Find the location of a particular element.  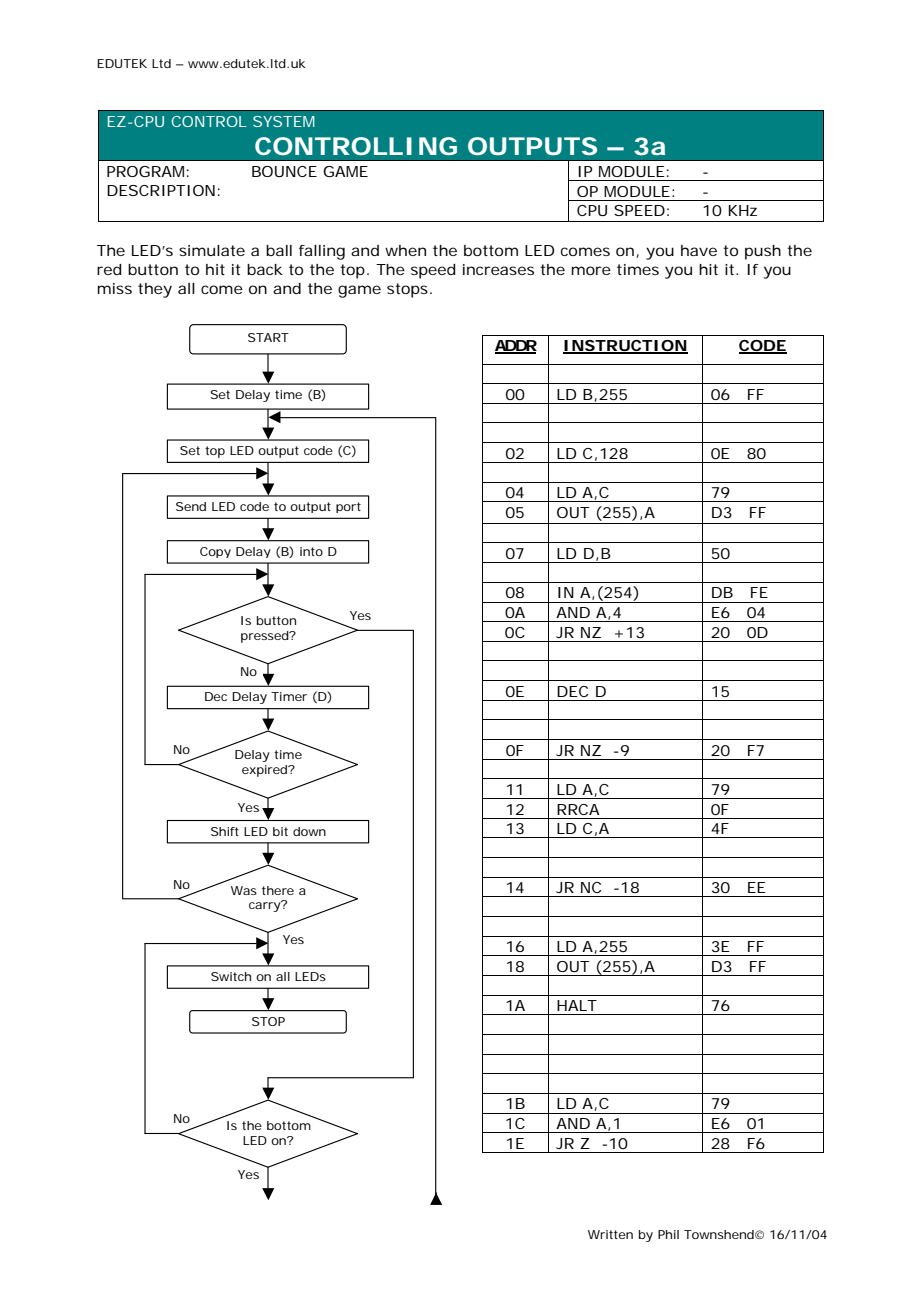

Written is located at coordinates (610, 1234).
